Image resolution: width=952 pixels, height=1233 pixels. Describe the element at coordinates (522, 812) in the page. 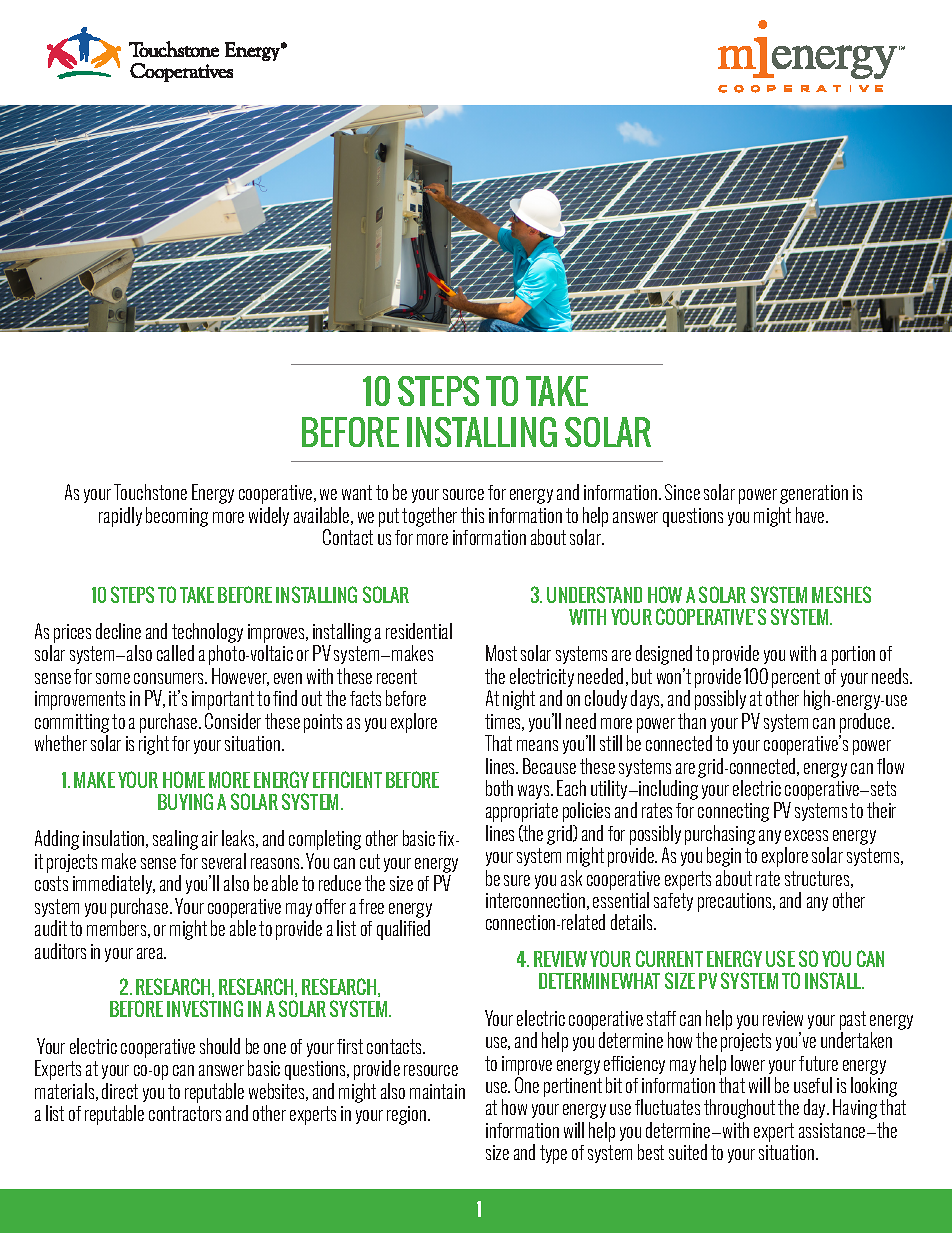

I see `appropriate` at that location.
